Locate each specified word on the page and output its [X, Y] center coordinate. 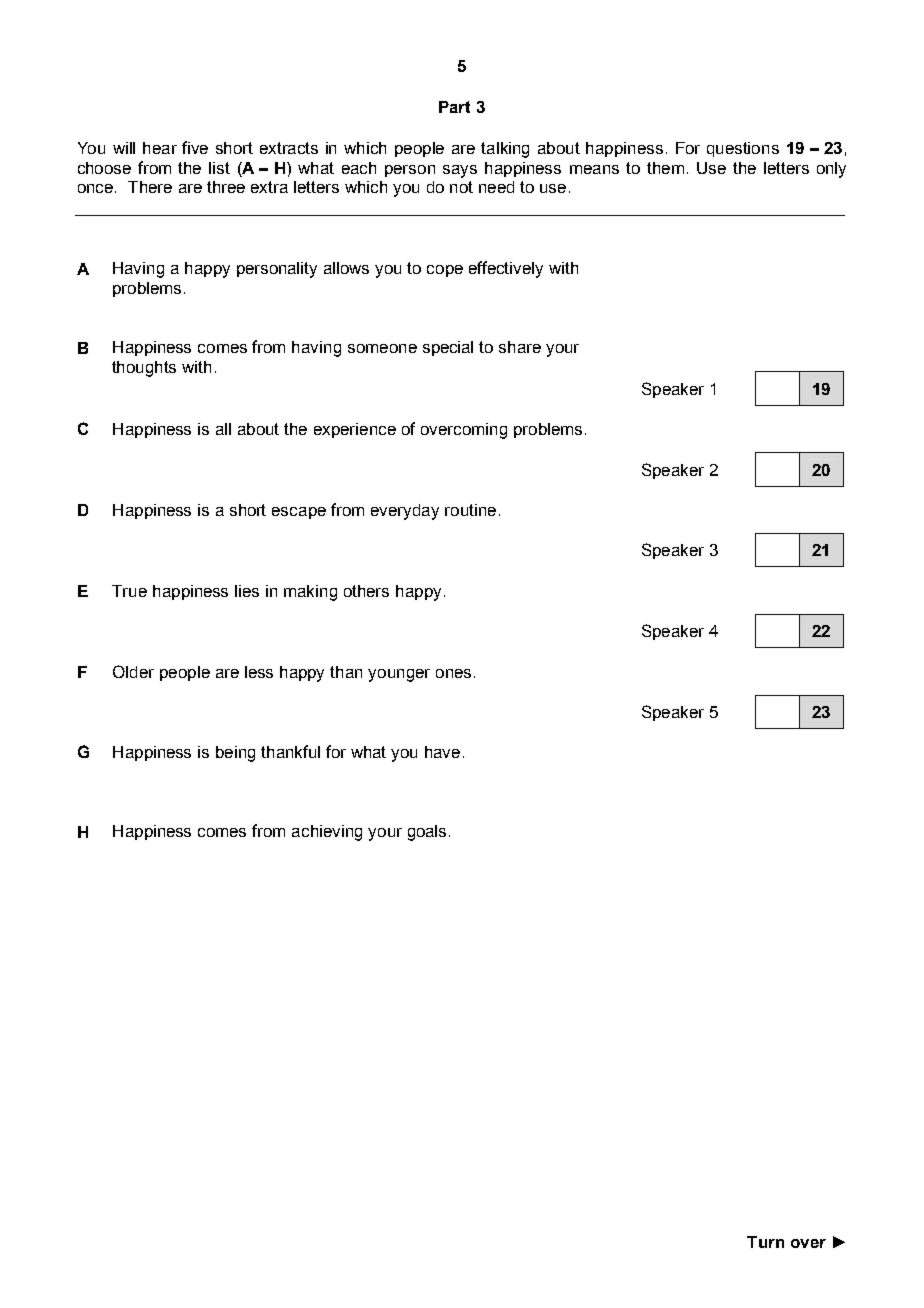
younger [399, 675]
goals [427, 833]
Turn [765, 1242]
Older [133, 671]
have [442, 752]
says [460, 171]
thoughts [144, 369]
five [195, 147]
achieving [327, 833]
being [235, 754]
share [520, 347]
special [448, 348]
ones [453, 673]
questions [743, 149]
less [259, 672]
